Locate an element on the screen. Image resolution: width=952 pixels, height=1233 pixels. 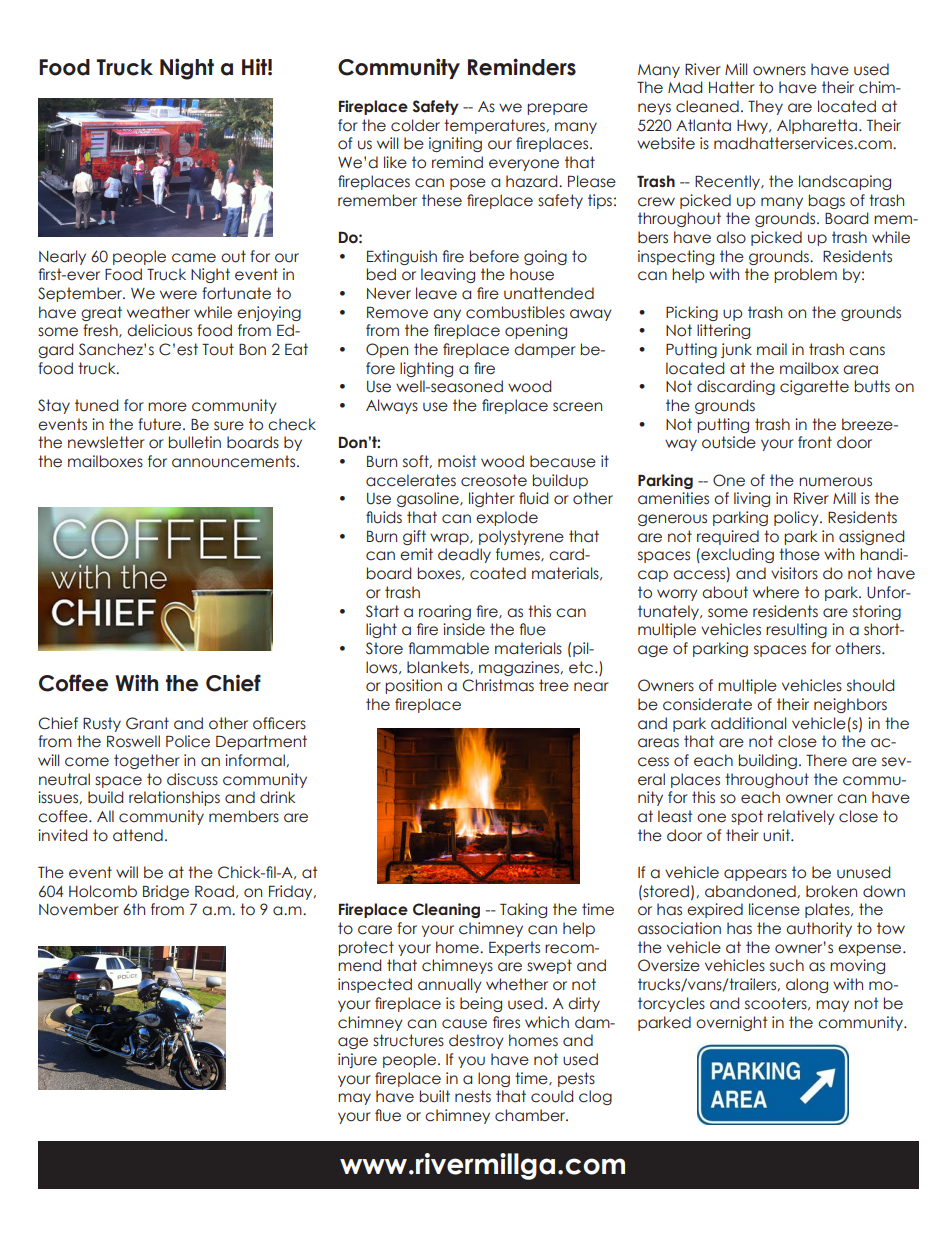
bulletin is located at coordinates (195, 442).
